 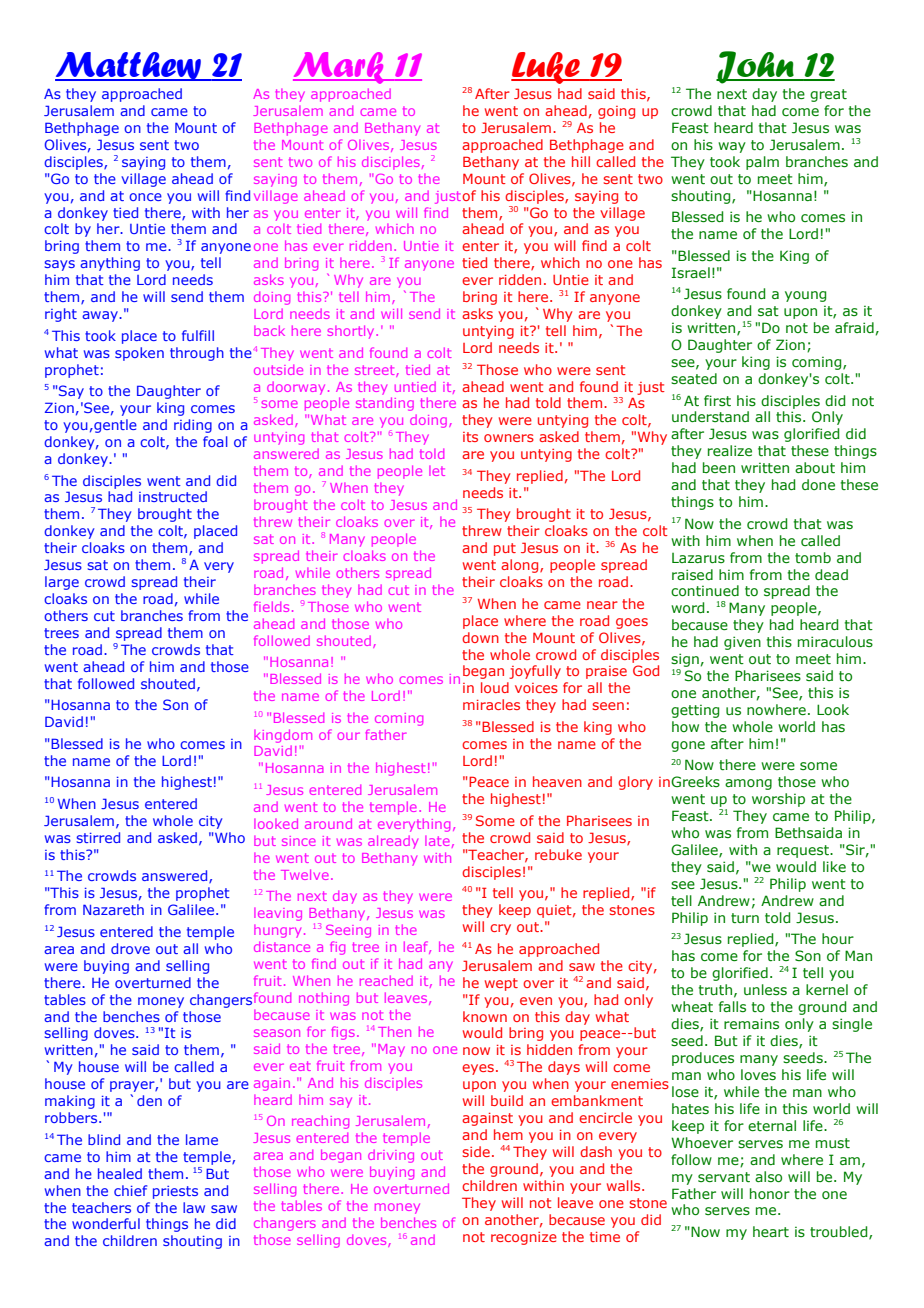 What do you see at coordinates (546, 68) in the screenshot?
I see `Luke` at bounding box center [546, 68].
